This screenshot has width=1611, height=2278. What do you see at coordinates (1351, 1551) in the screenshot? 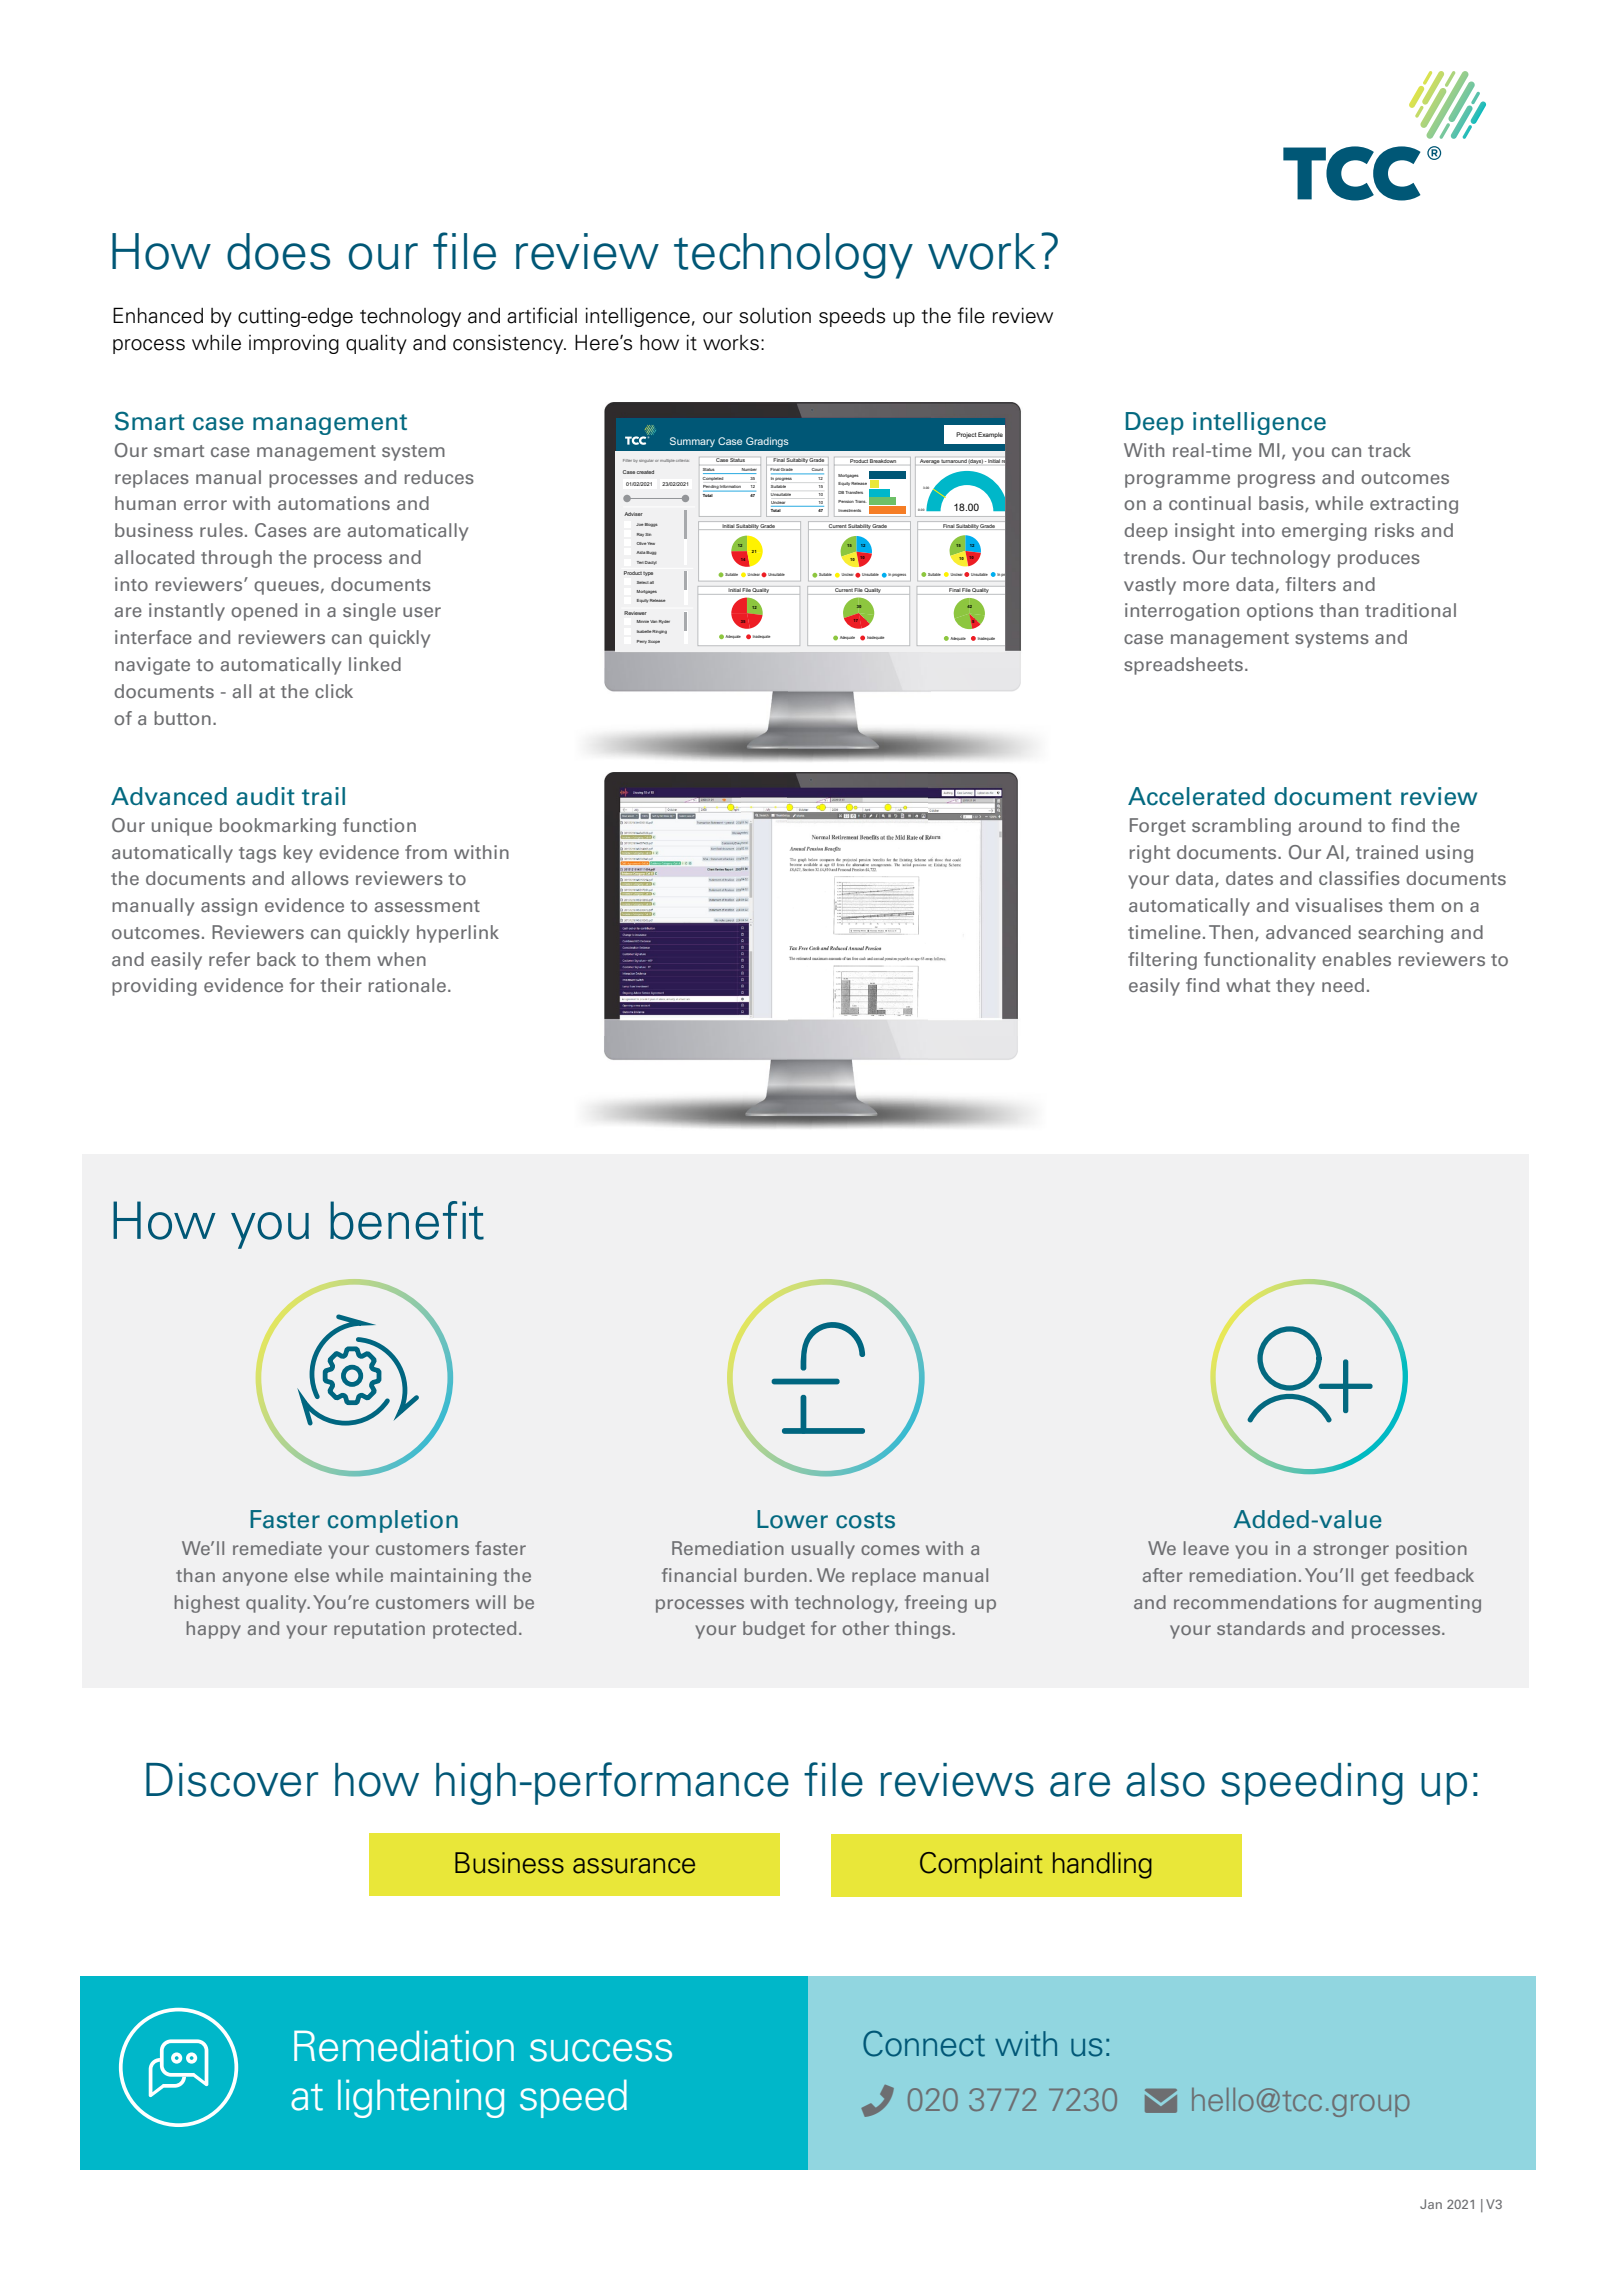
I see `stronger` at bounding box center [1351, 1551].
